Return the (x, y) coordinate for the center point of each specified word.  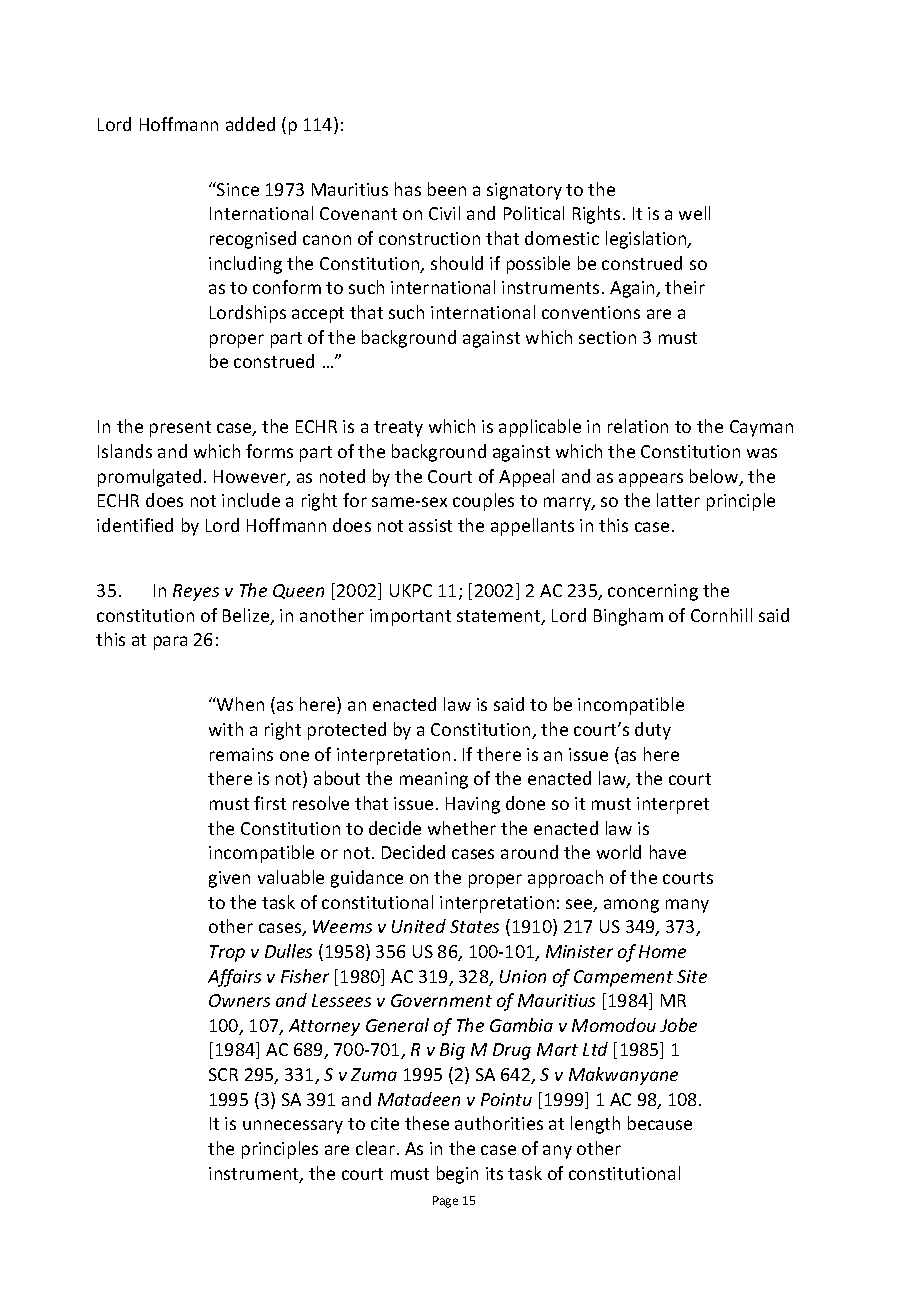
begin (457, 1175)
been (447, 189)
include (251, 500)
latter (678, 500)
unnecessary (293, 1127)
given (229, 879)
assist (430, 525)
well (694, 213)
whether (462, 828)
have (668, 852)
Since (237, 189)
